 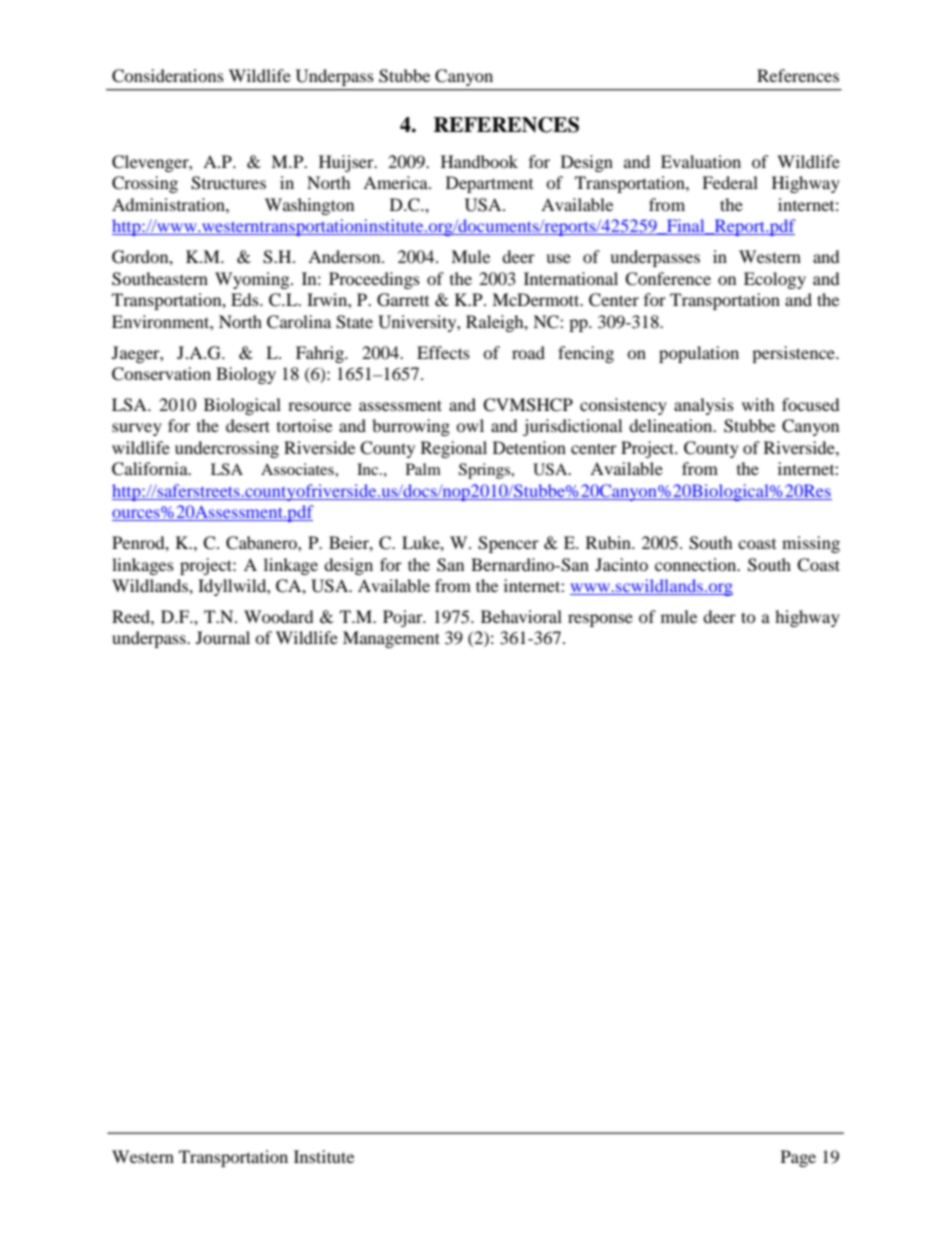 I want to click on Evaluation, so click(x=701, y=161).
